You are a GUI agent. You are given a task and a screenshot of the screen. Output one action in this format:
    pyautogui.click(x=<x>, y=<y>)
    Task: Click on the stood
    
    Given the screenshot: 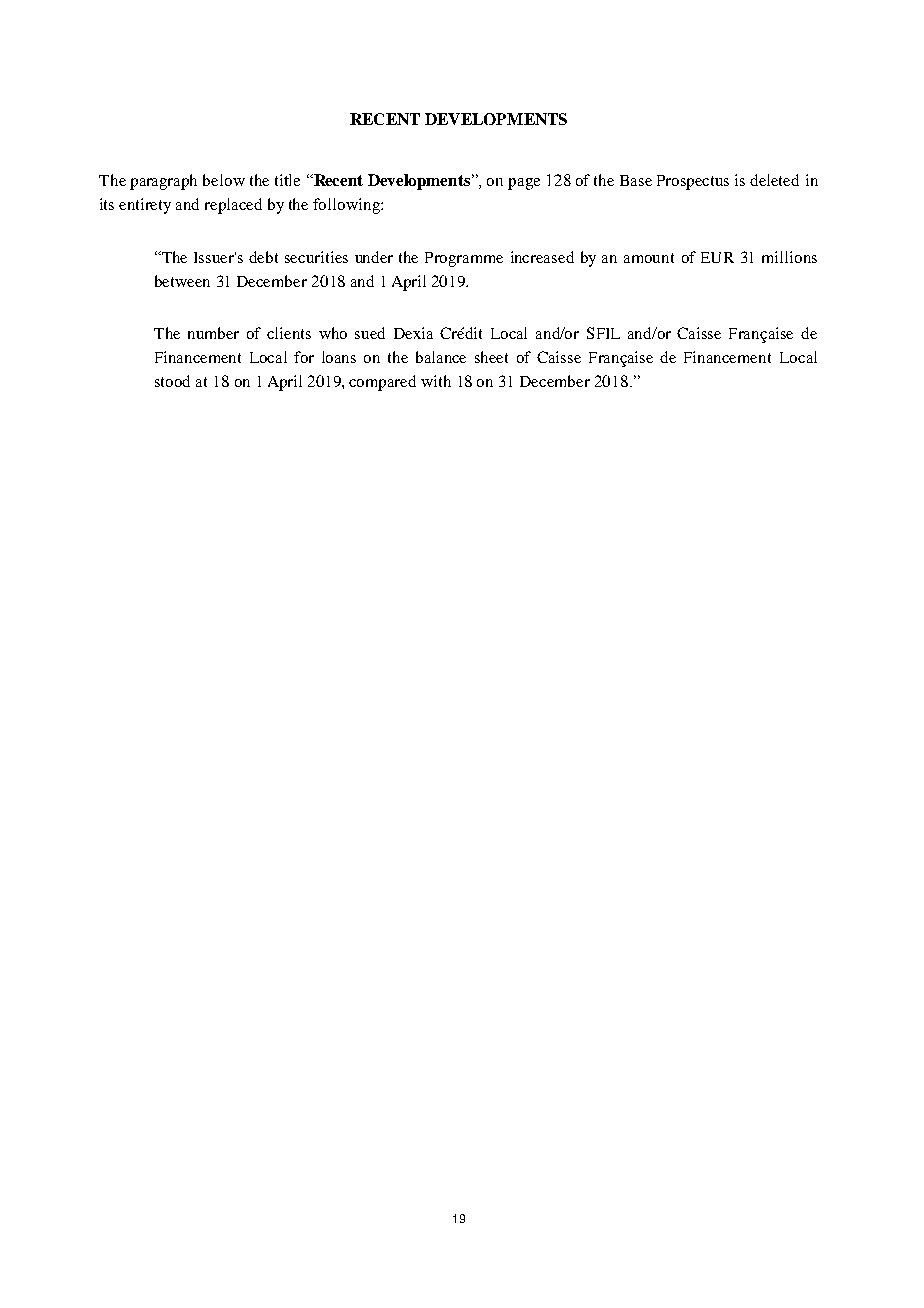 What is the action you would take?
    pyautogui.click(x=172, y=381)
